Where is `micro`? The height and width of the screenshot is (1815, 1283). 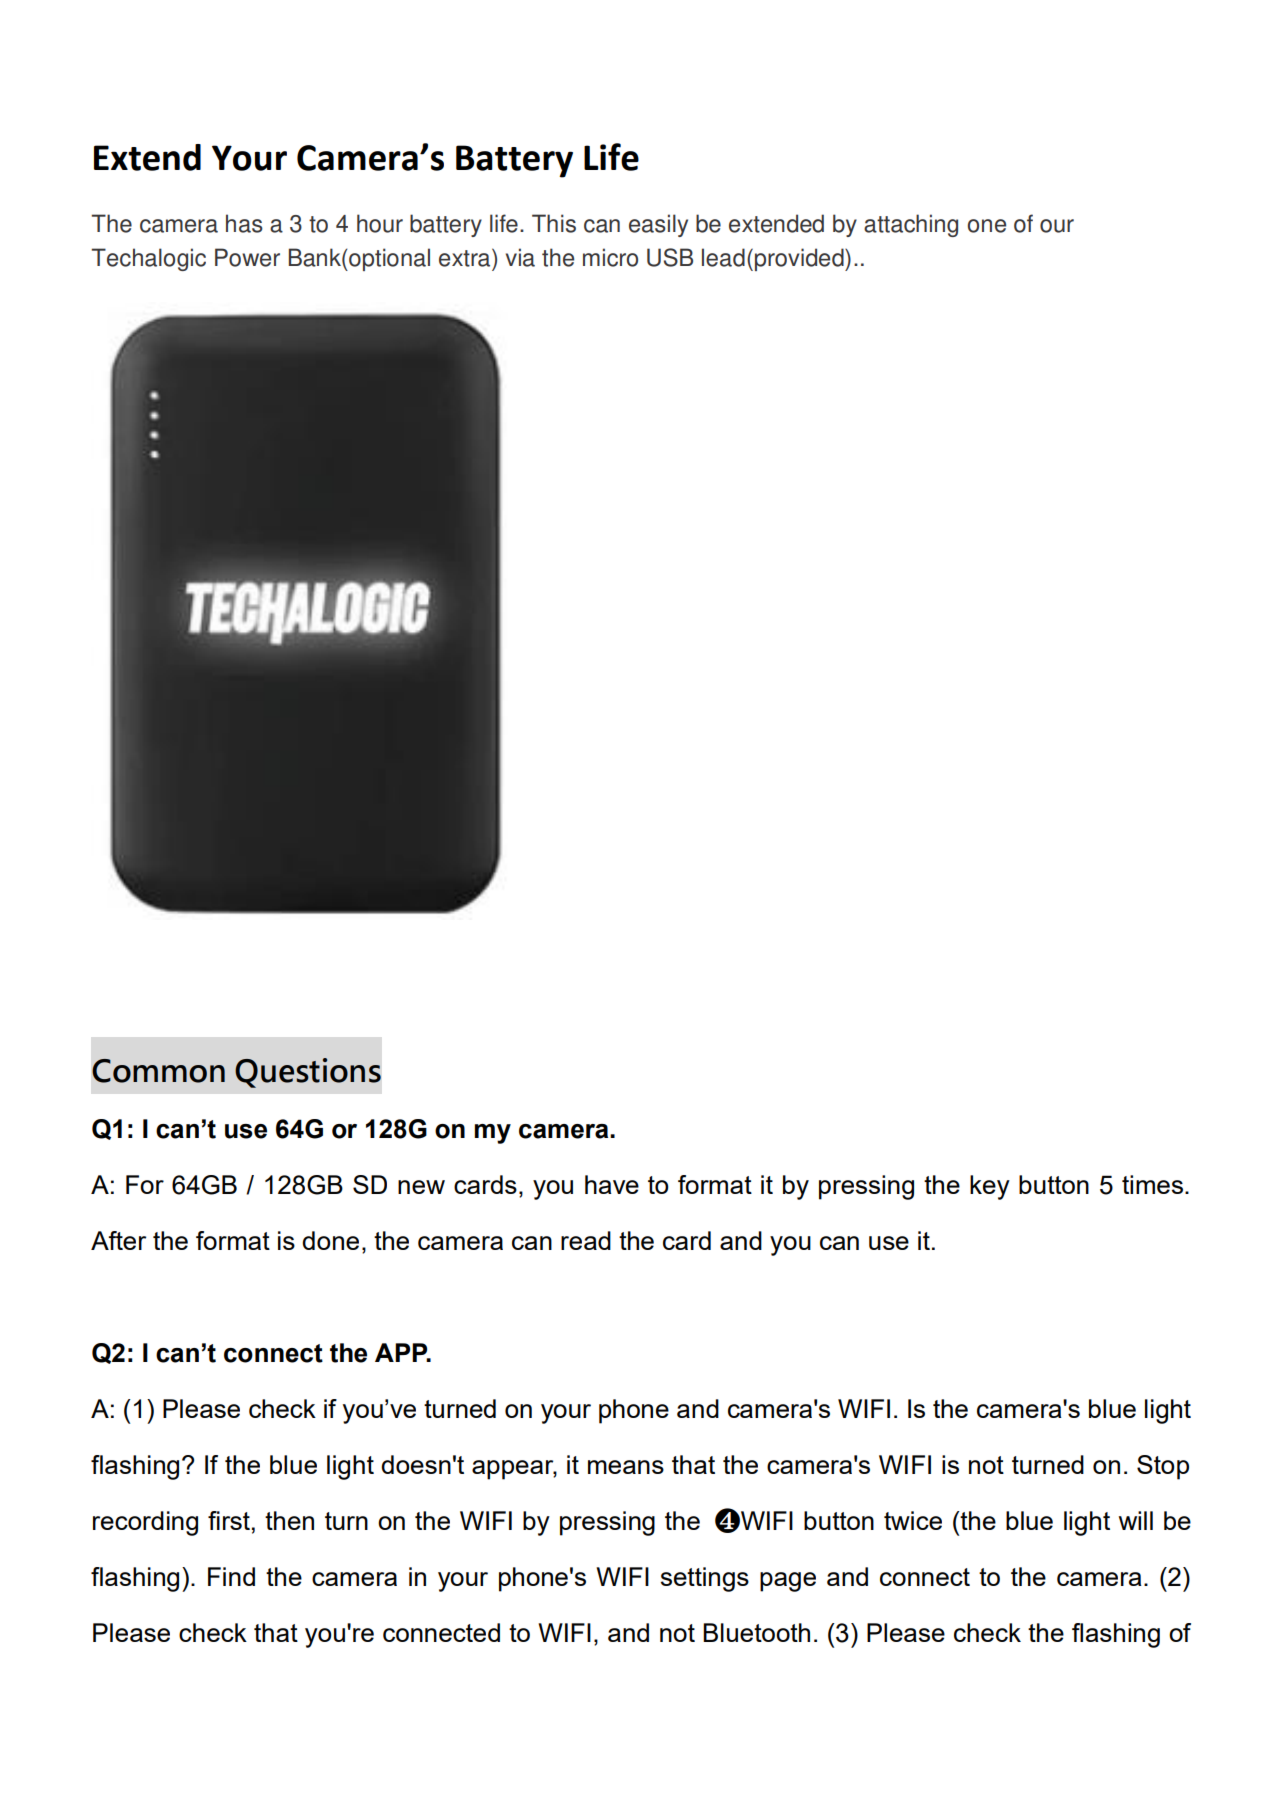
micro is located at coordinates (610, 257).
